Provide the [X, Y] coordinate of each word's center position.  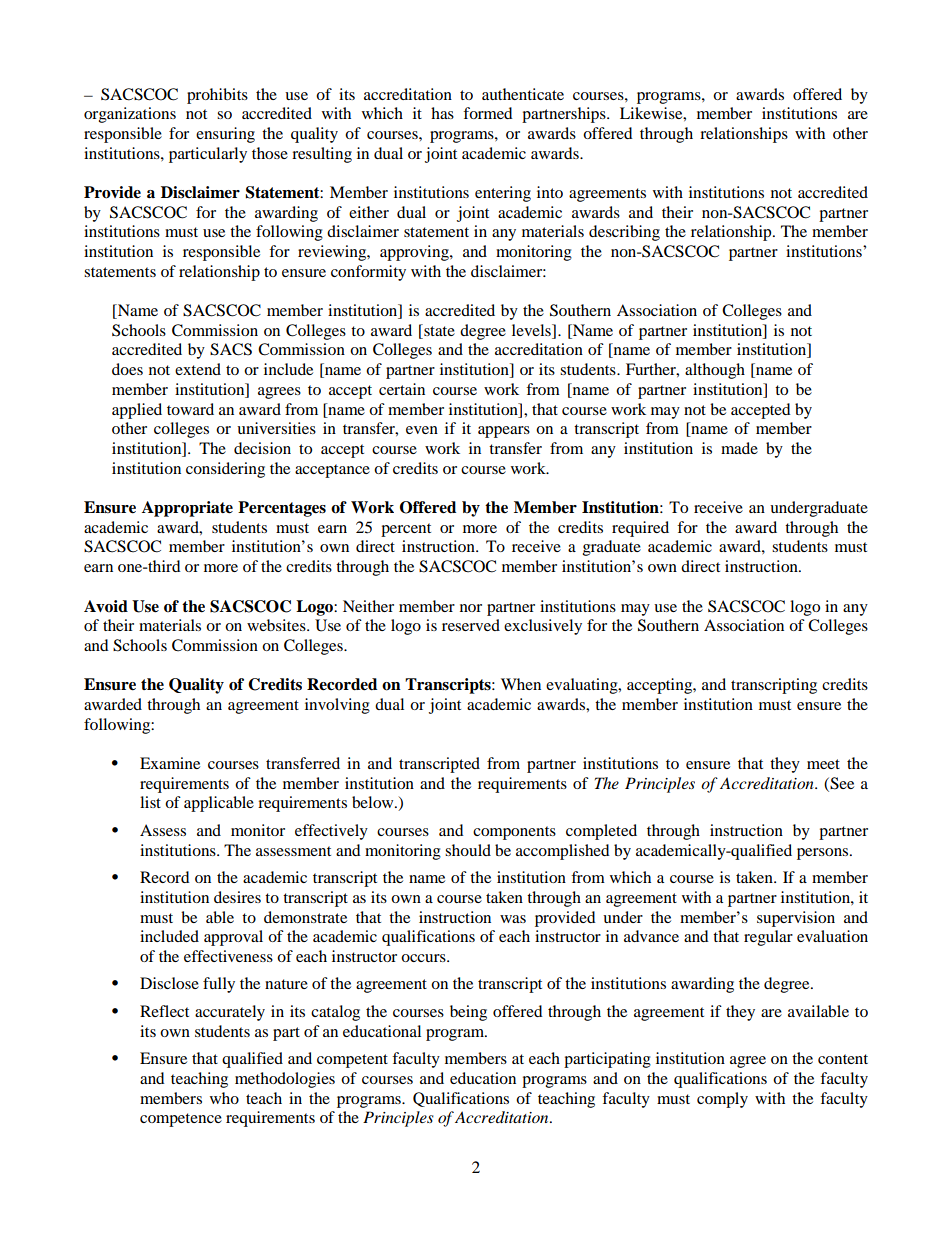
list [150, 802]
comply [722, 1100]
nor [471, 608]
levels [532, 331]
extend [198, 369]
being [468, 1013]
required [640, 529]
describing [624, 233]
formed [488, 113]
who [224, 1098]
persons [824, 854]
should [468, 850]
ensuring [225, 135]
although [715, 371]
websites [277, 625]
